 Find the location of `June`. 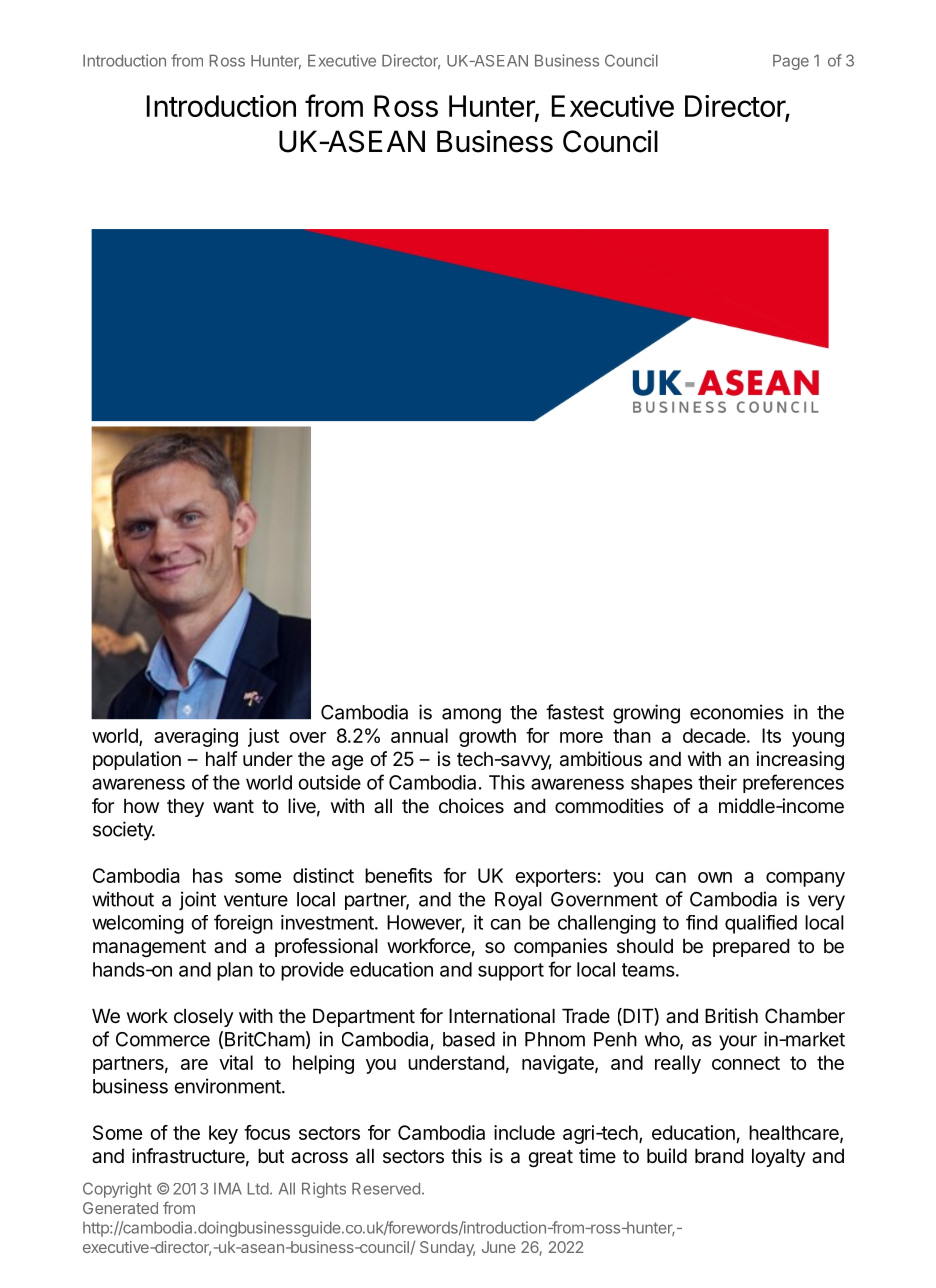

June is located at coordinates (499, 1247).
